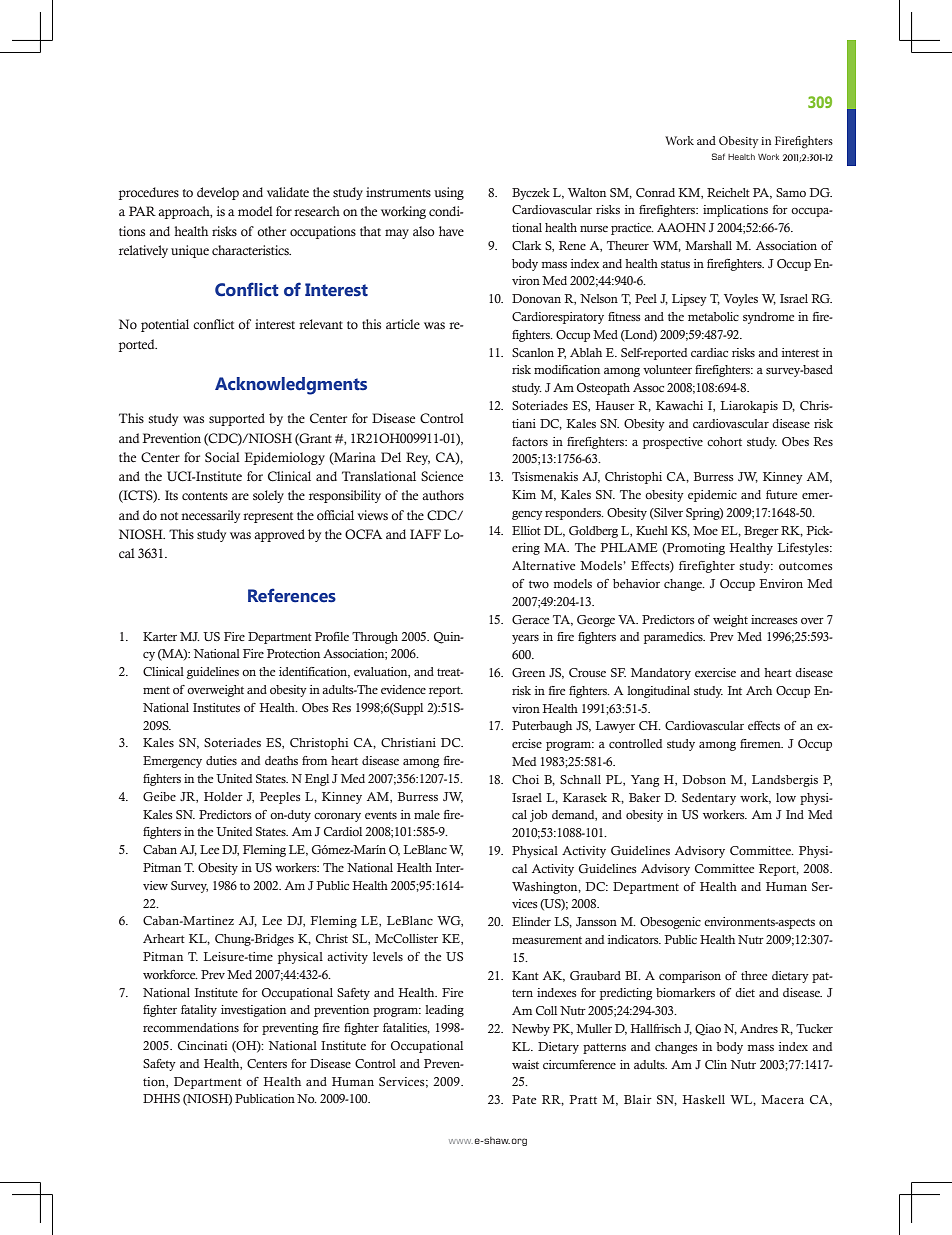 This page has width=952, height=1235. Describe the element at coordinates (708, 245) in the page. I see `Marshall` at that location.
